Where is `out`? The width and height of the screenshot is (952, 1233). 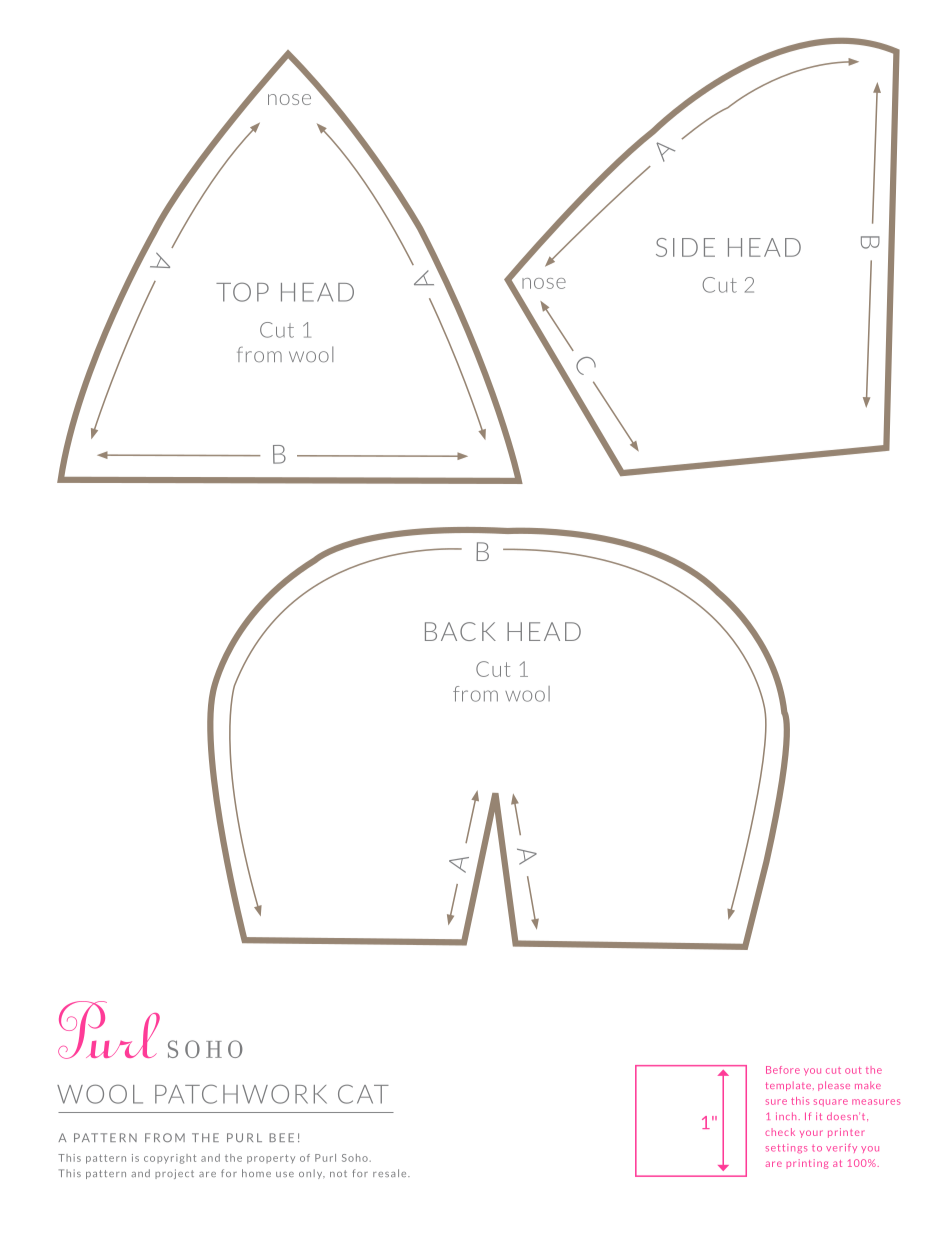 out is located at coordinates (853, 1070).
